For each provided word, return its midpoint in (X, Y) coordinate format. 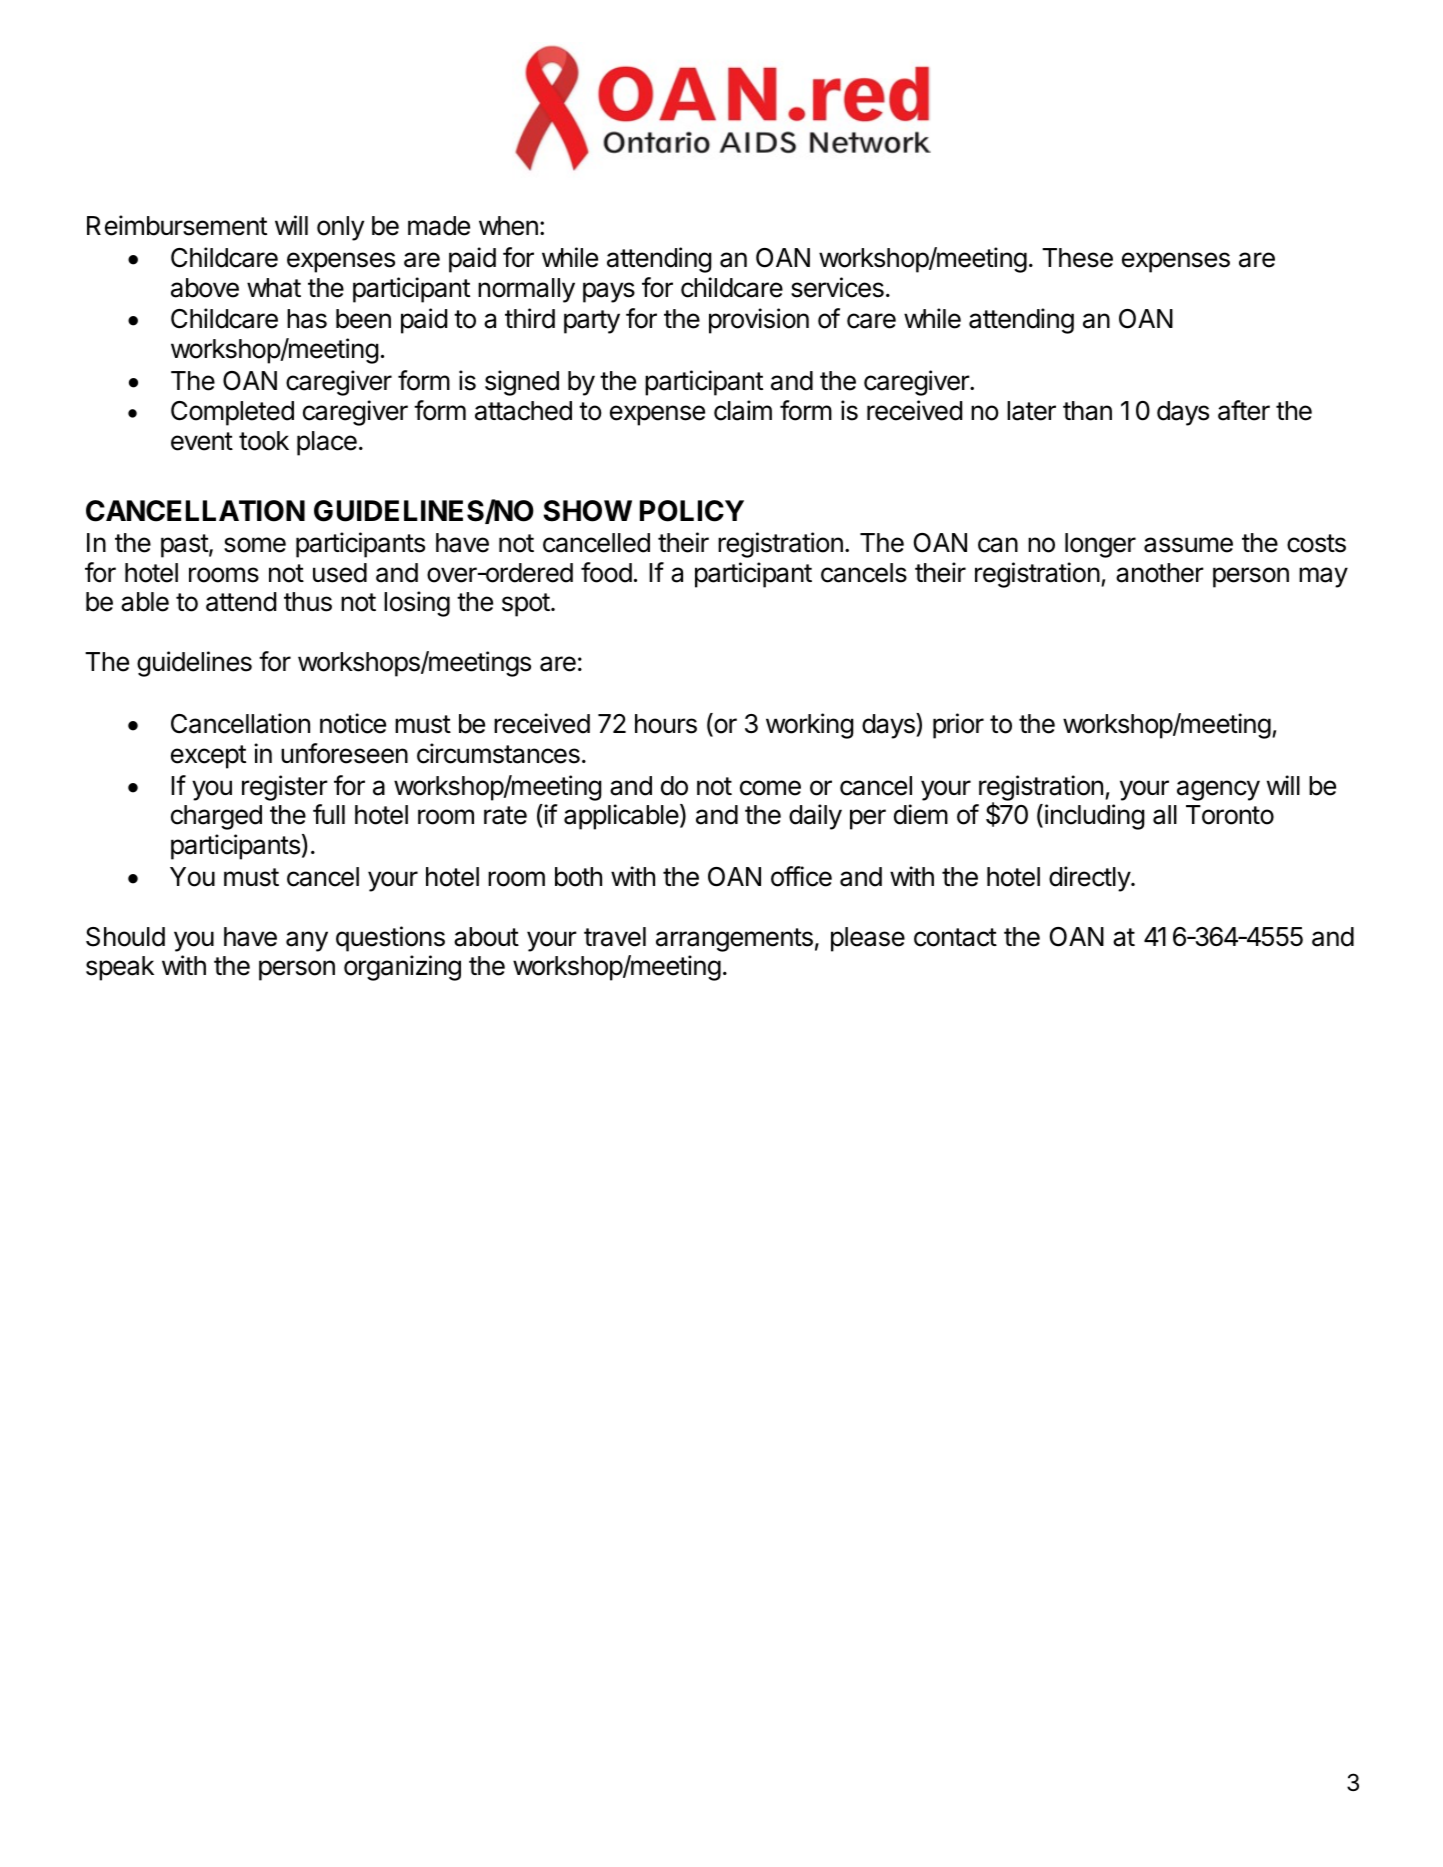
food (606, 572)
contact (955, 937)
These (1077, 258)
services (837, 287)
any (307, 941)
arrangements (734, 940)
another (1160, 573)
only (340, 228)
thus (308, 602)
